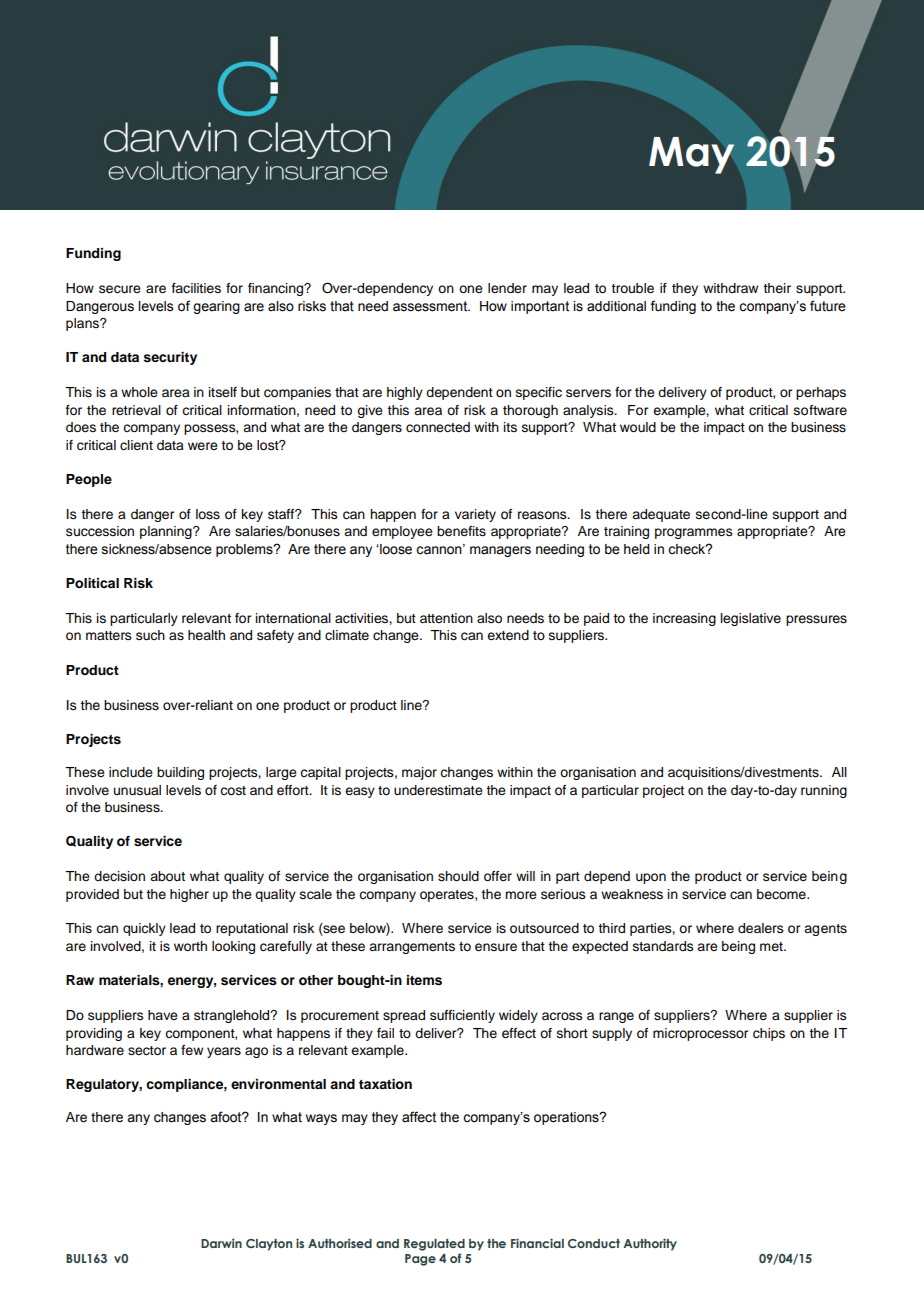 This page has height=1308, width=924. I want to click on their, so click(777, 288).
